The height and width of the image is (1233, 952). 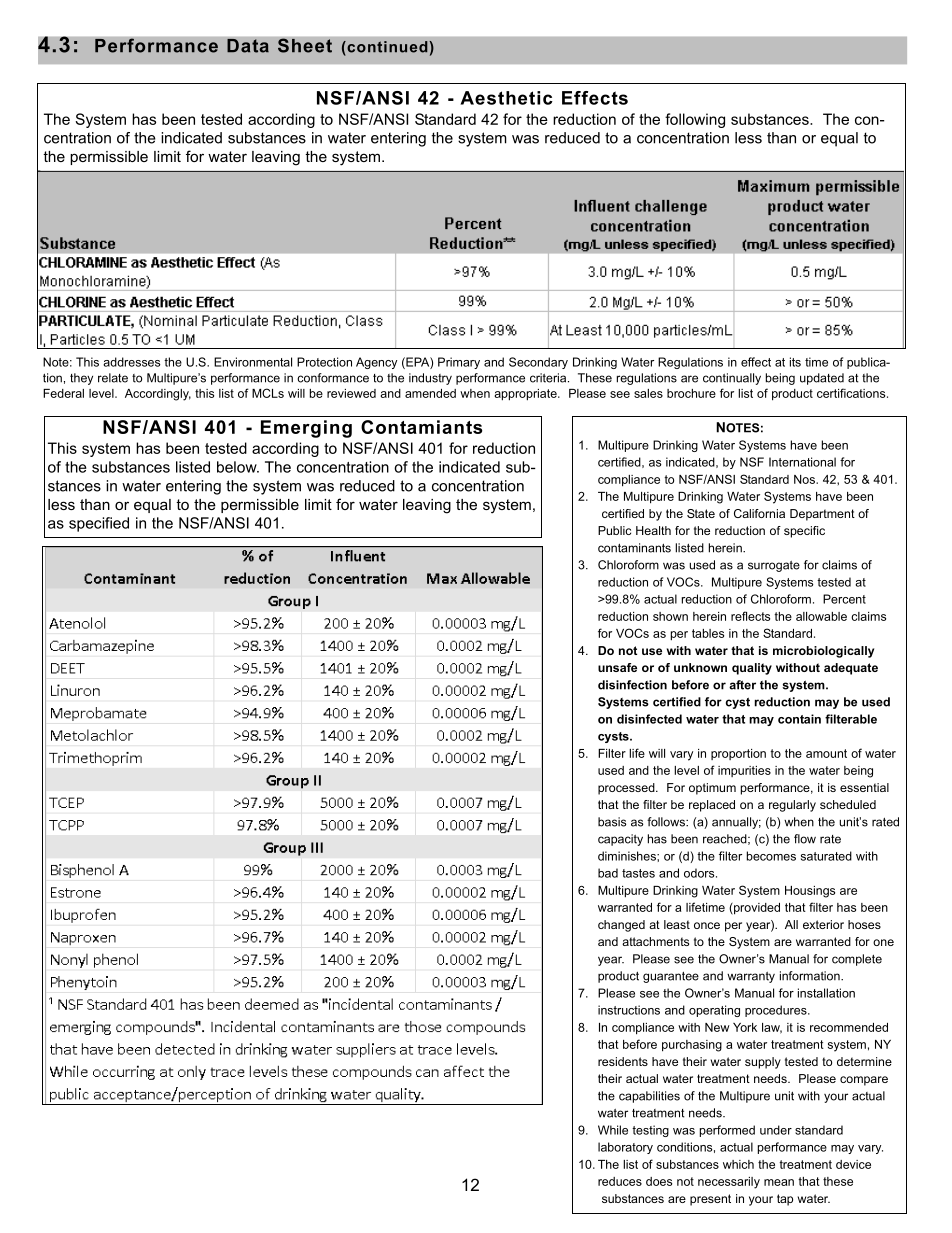 What do you see at coordinates (750, 616) in the image?
I see `reflects` at bounding box center [750, 616].
